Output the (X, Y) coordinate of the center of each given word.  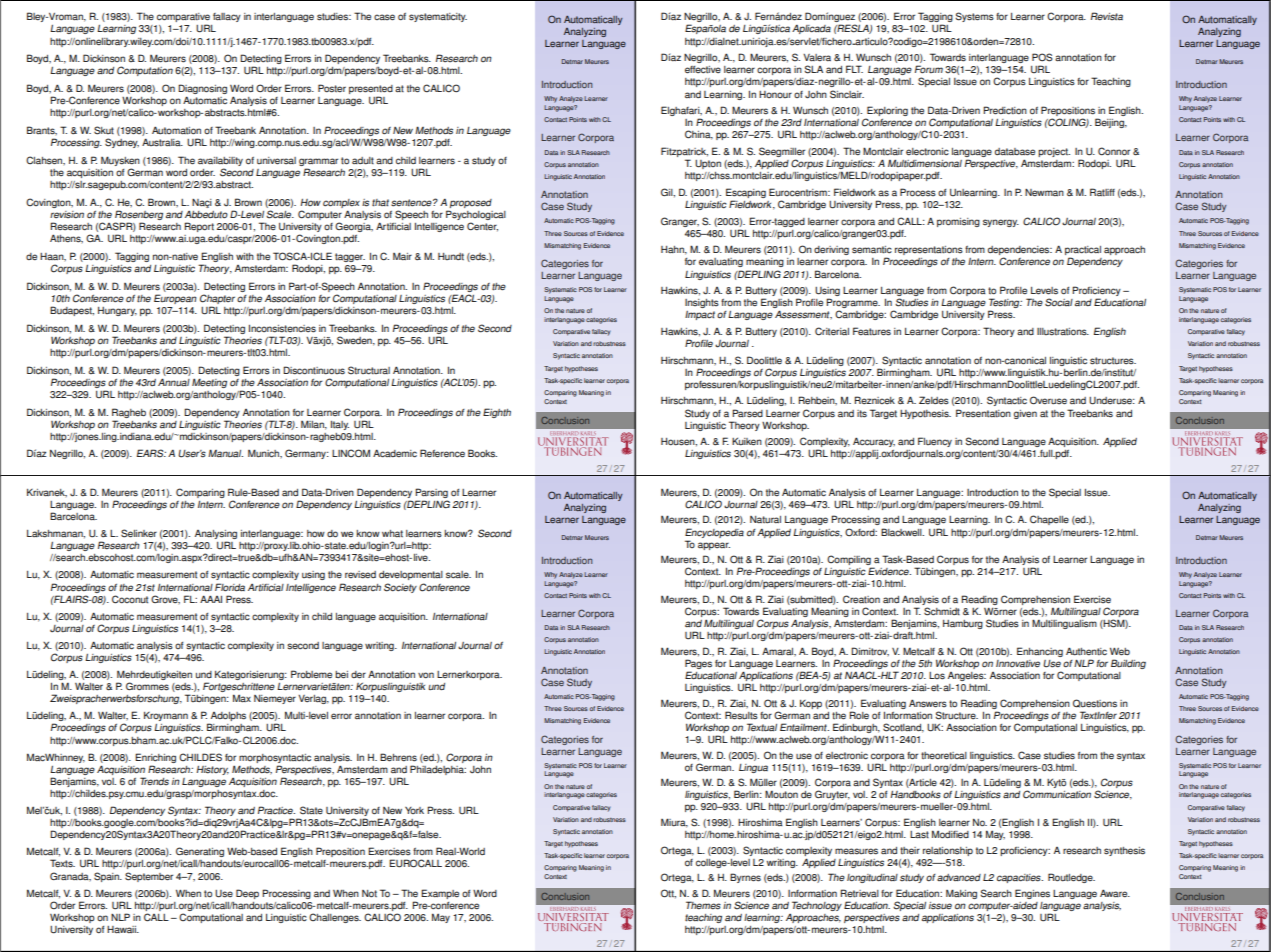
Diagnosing (202, 90)
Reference (442, 453)
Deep (247, 894)
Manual (225, 453)
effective (703, 70)
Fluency (935, 442)
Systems (975, 17)
